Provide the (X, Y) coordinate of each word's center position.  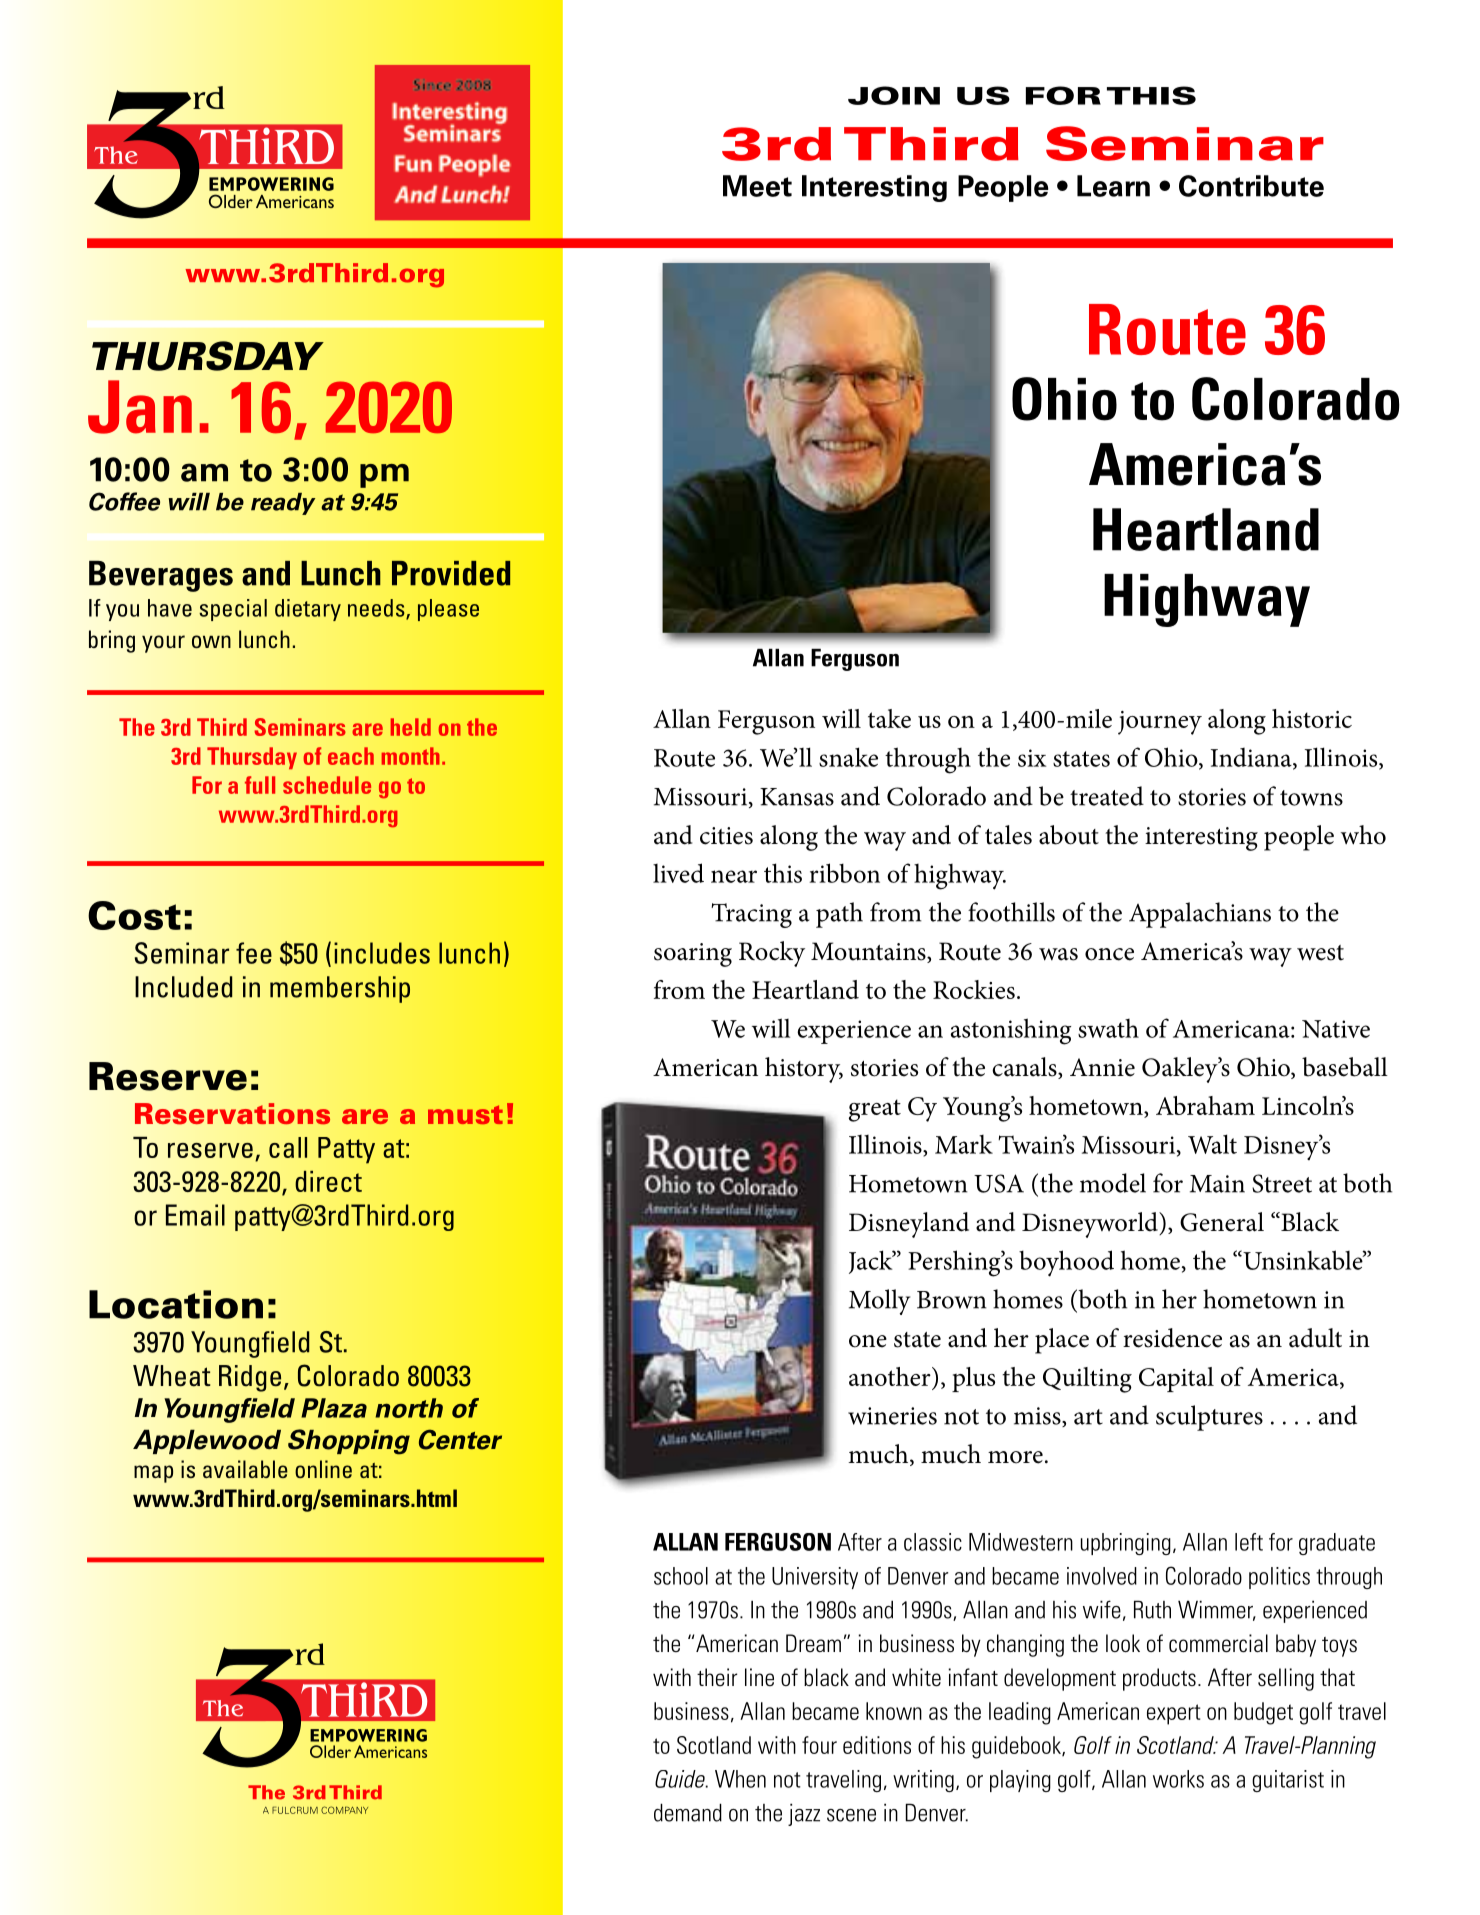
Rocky (772, 954)
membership (340, 989)
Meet (757, 186)
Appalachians (1200, 915)
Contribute (1251, 186)
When (740, 1779)
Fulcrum (295, 1810)
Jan (140, 407)
